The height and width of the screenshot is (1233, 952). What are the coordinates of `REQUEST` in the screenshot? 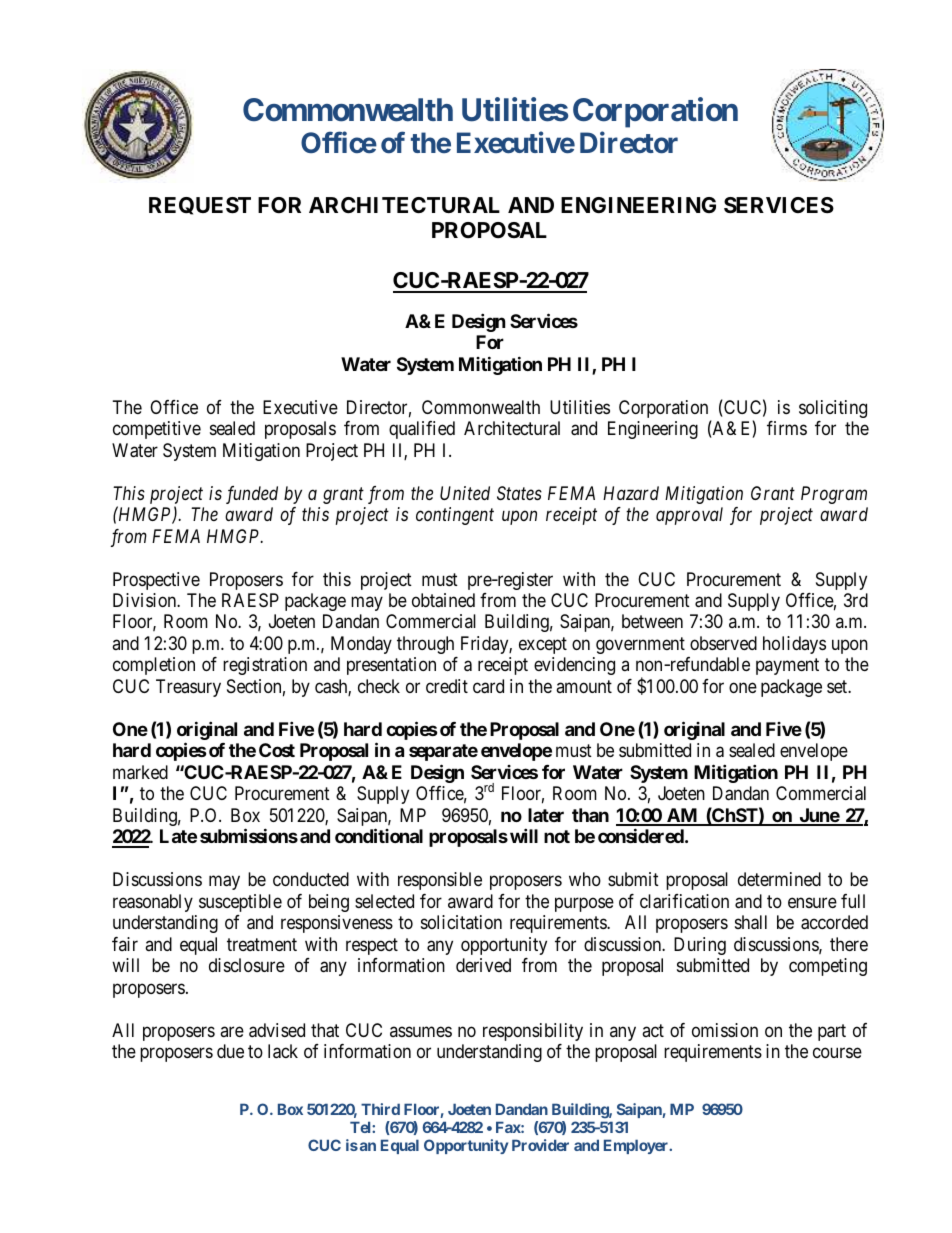 It's located at (200, 206).
